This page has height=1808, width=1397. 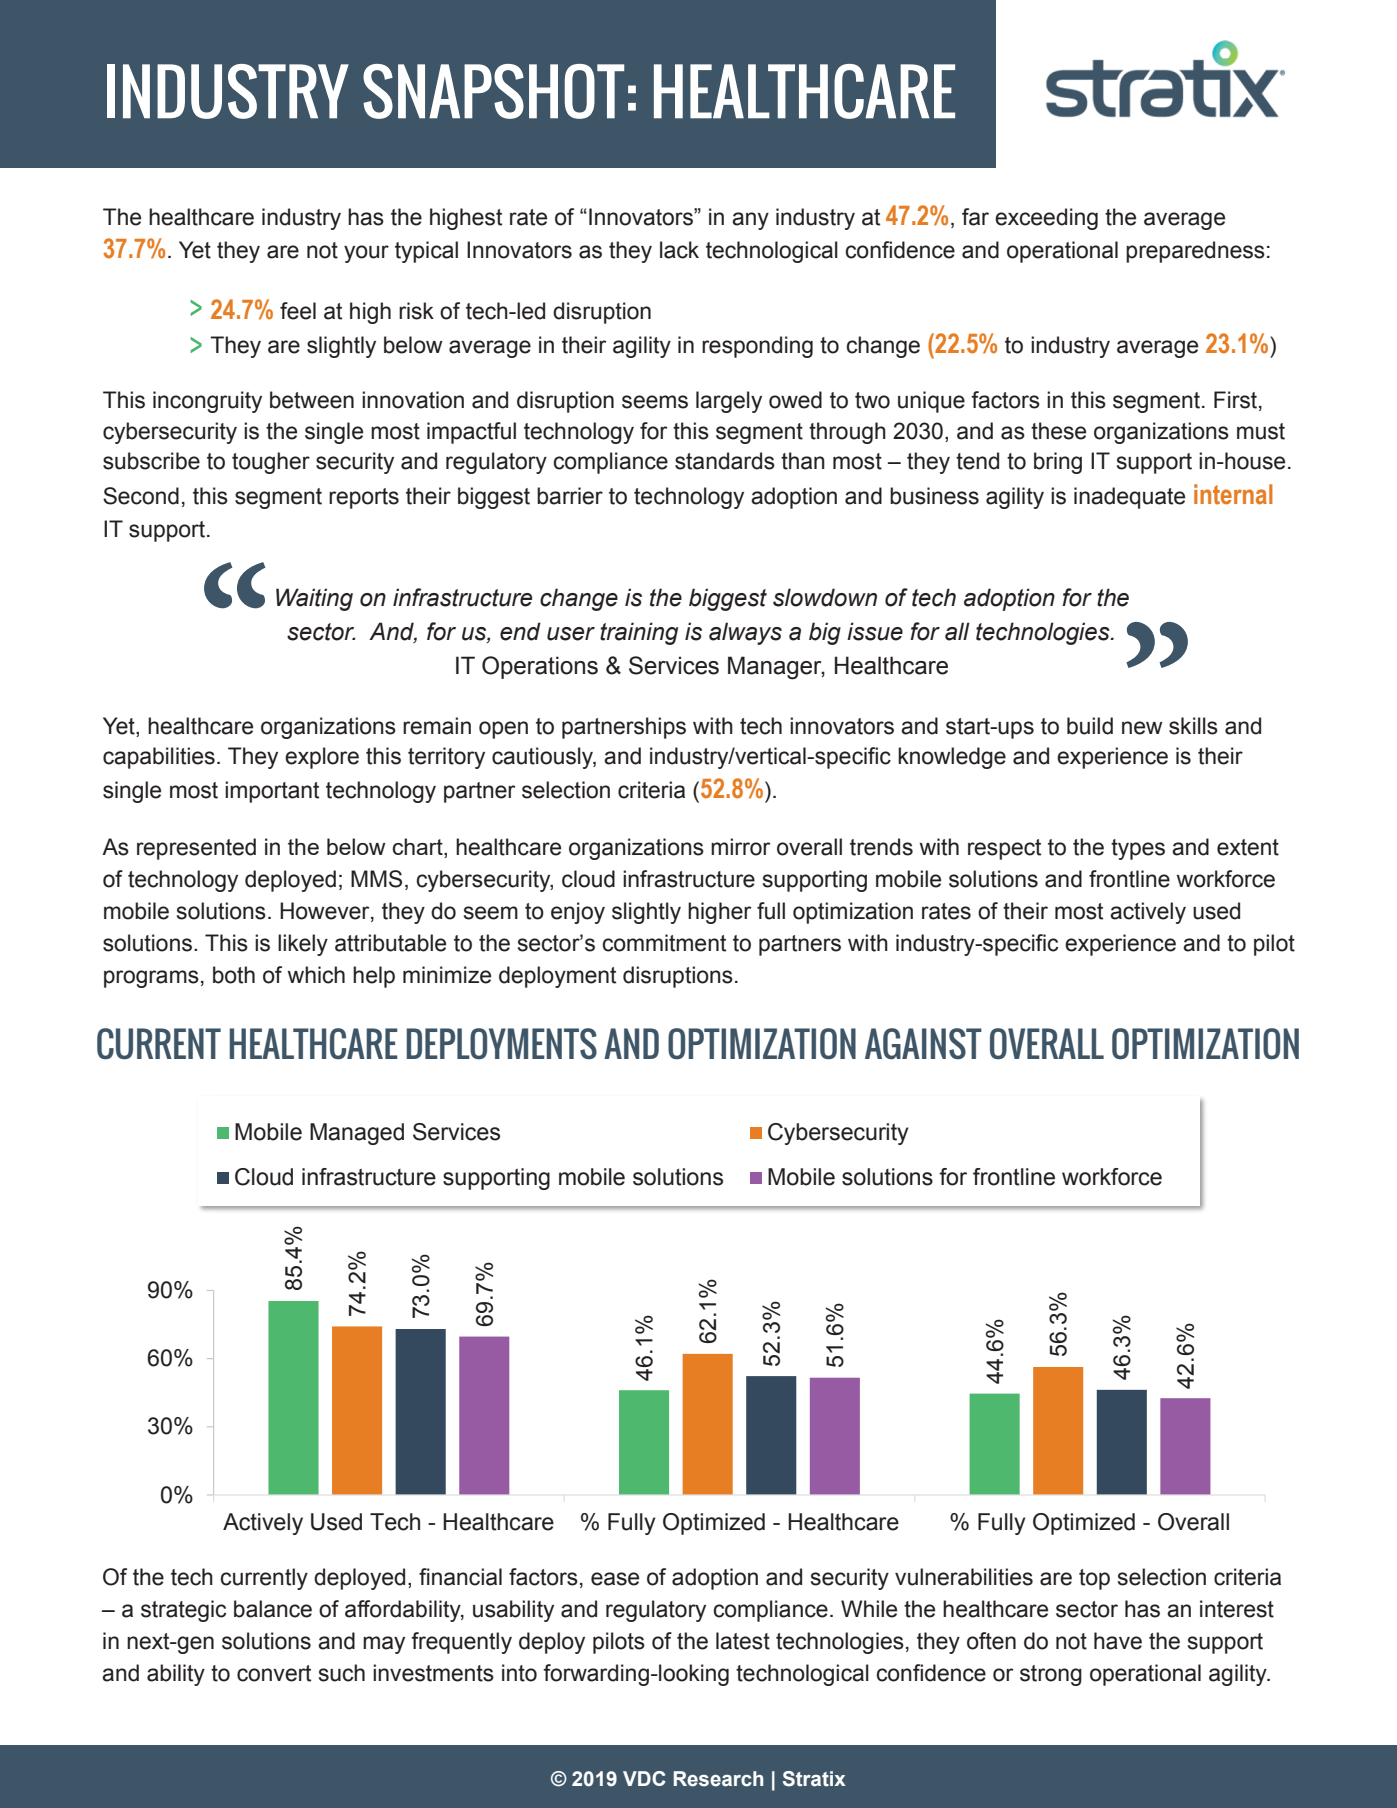 I want to click on likely, so click(x=303, y=945).
